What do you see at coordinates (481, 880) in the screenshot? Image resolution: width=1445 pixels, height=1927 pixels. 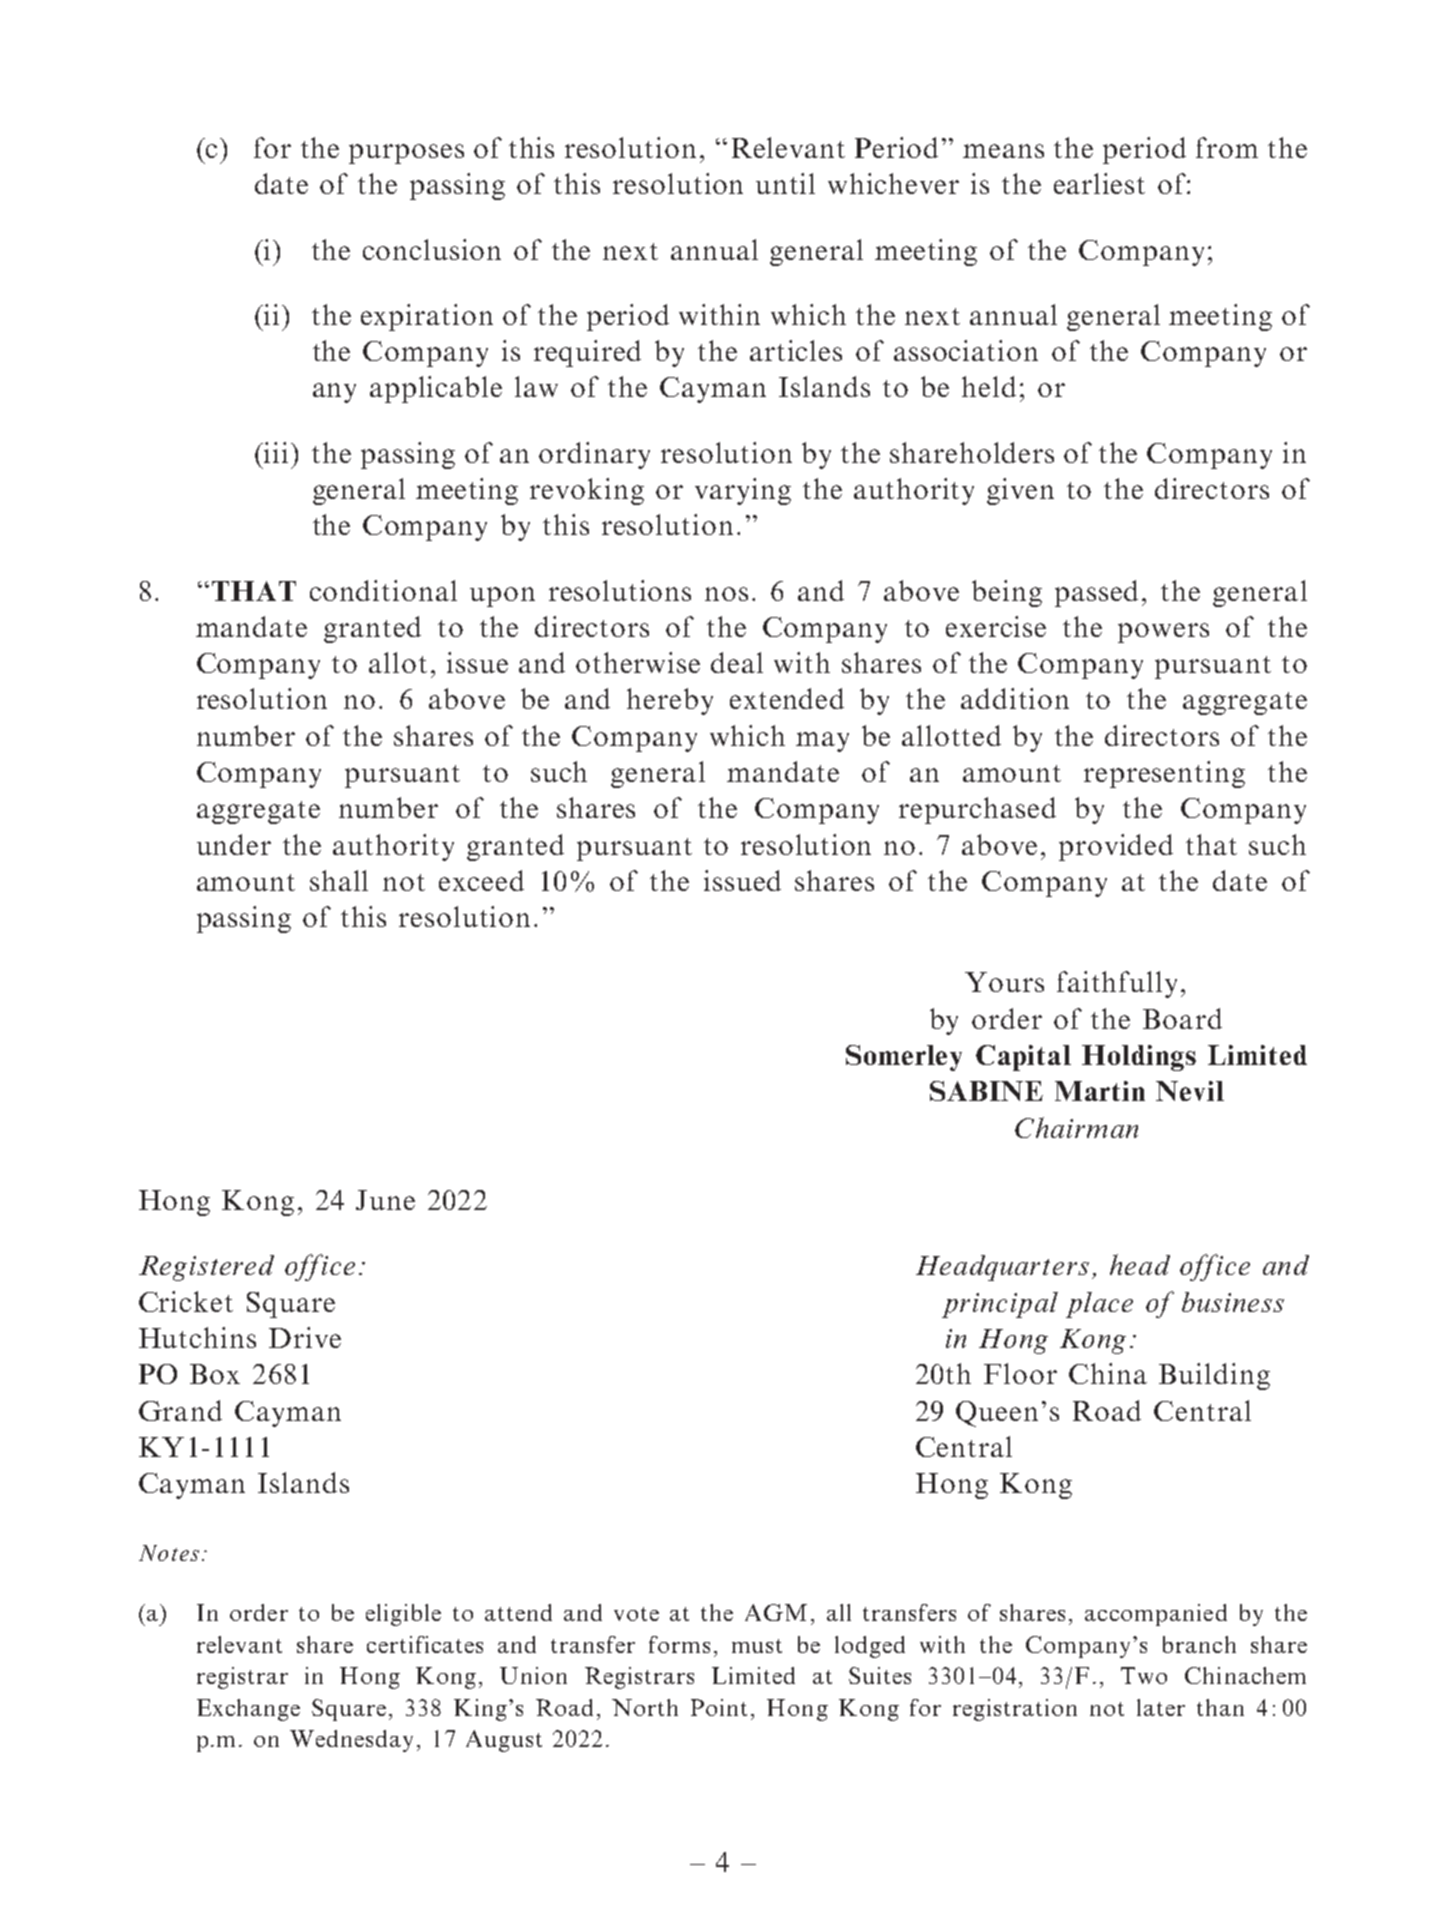 I see `exceed` at bounding box center [481, 880].
